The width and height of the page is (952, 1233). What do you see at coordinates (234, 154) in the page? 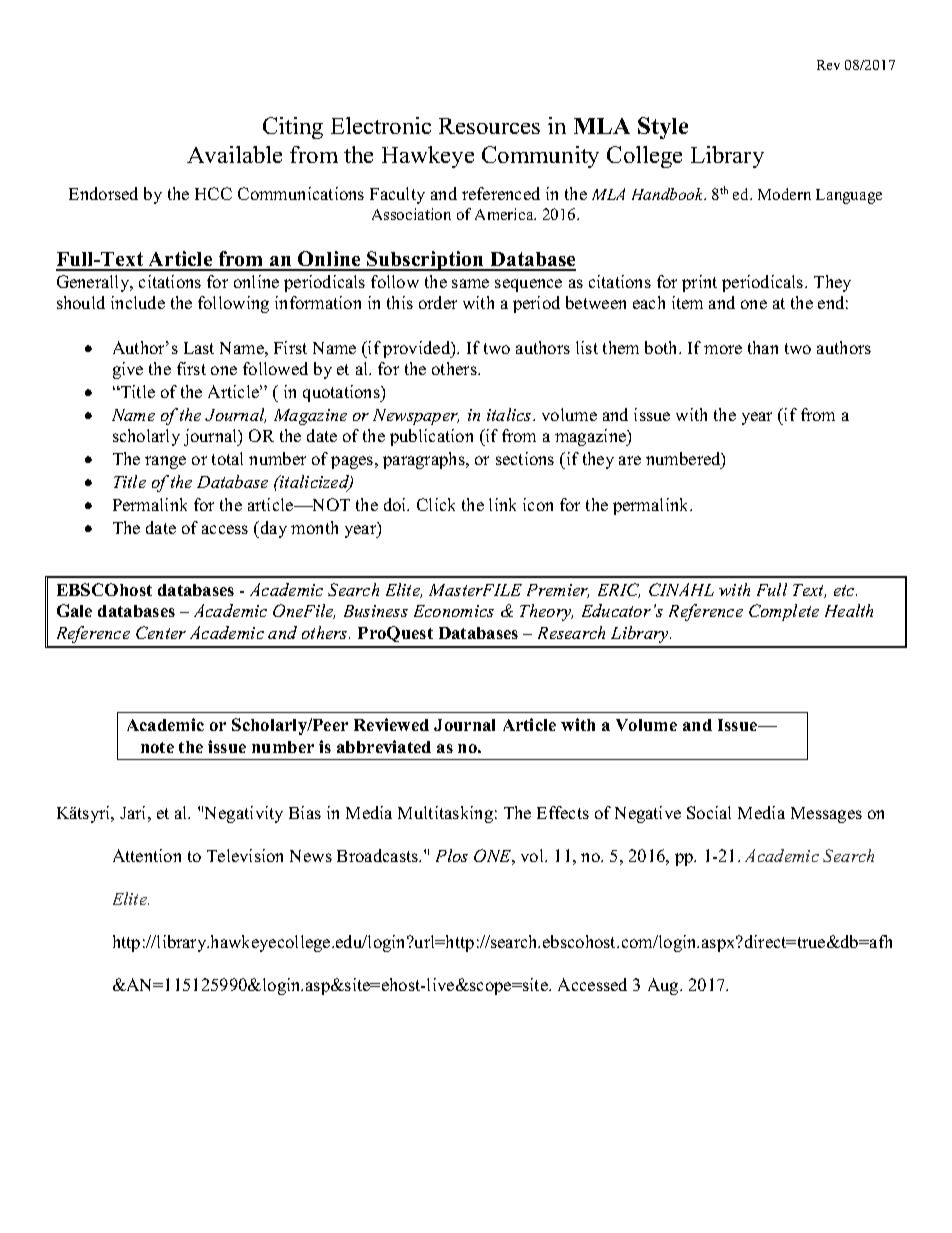
I see `Available` at bounding box center [234, 154].
